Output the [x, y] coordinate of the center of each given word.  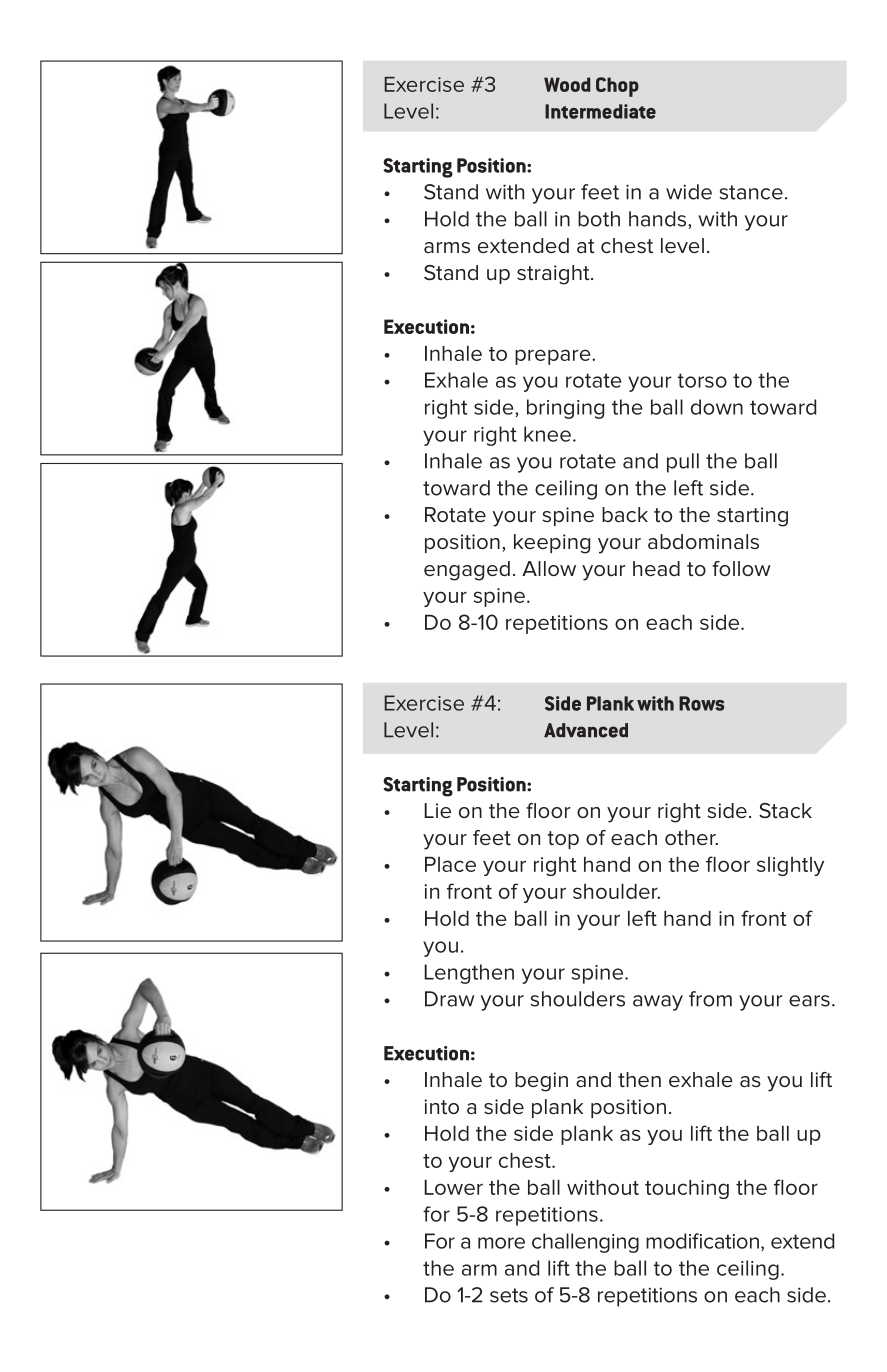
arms [447, 247]
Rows [701, 703]
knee [547, 434]
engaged [467, 571]
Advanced [586, 730]
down [717, 407]
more [501, 1243]
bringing [565, 409]
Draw [449, 999]
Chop [617, 87]
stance [751, 192]
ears [809, 1001]
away [658, 1003]
